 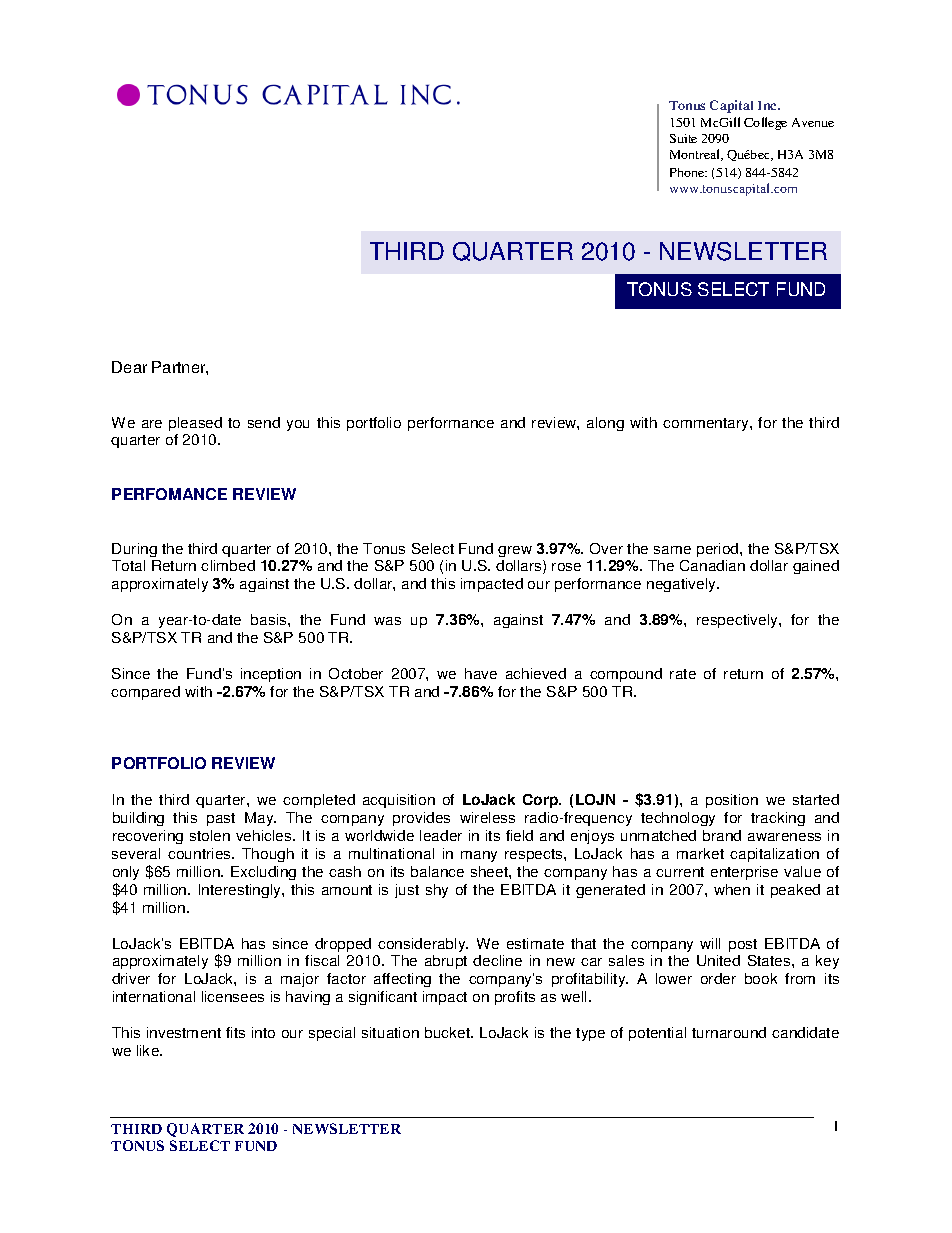 I want to click on College, so click(x=765, y=123).
